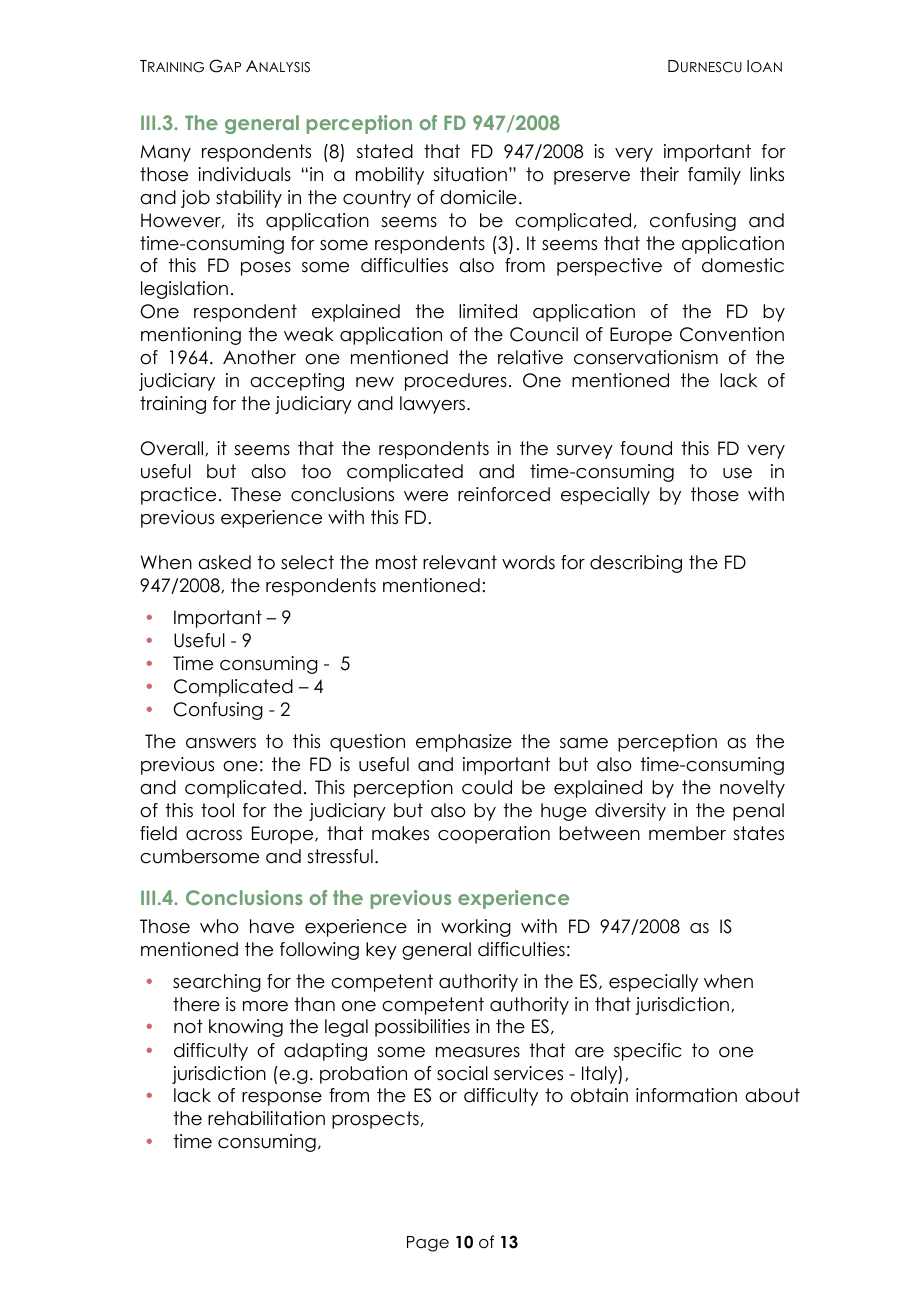 The height and width of the page is (1308, 924). Describe the element at coordinates (460, 562) in the page. I see `relevant` at that location.
